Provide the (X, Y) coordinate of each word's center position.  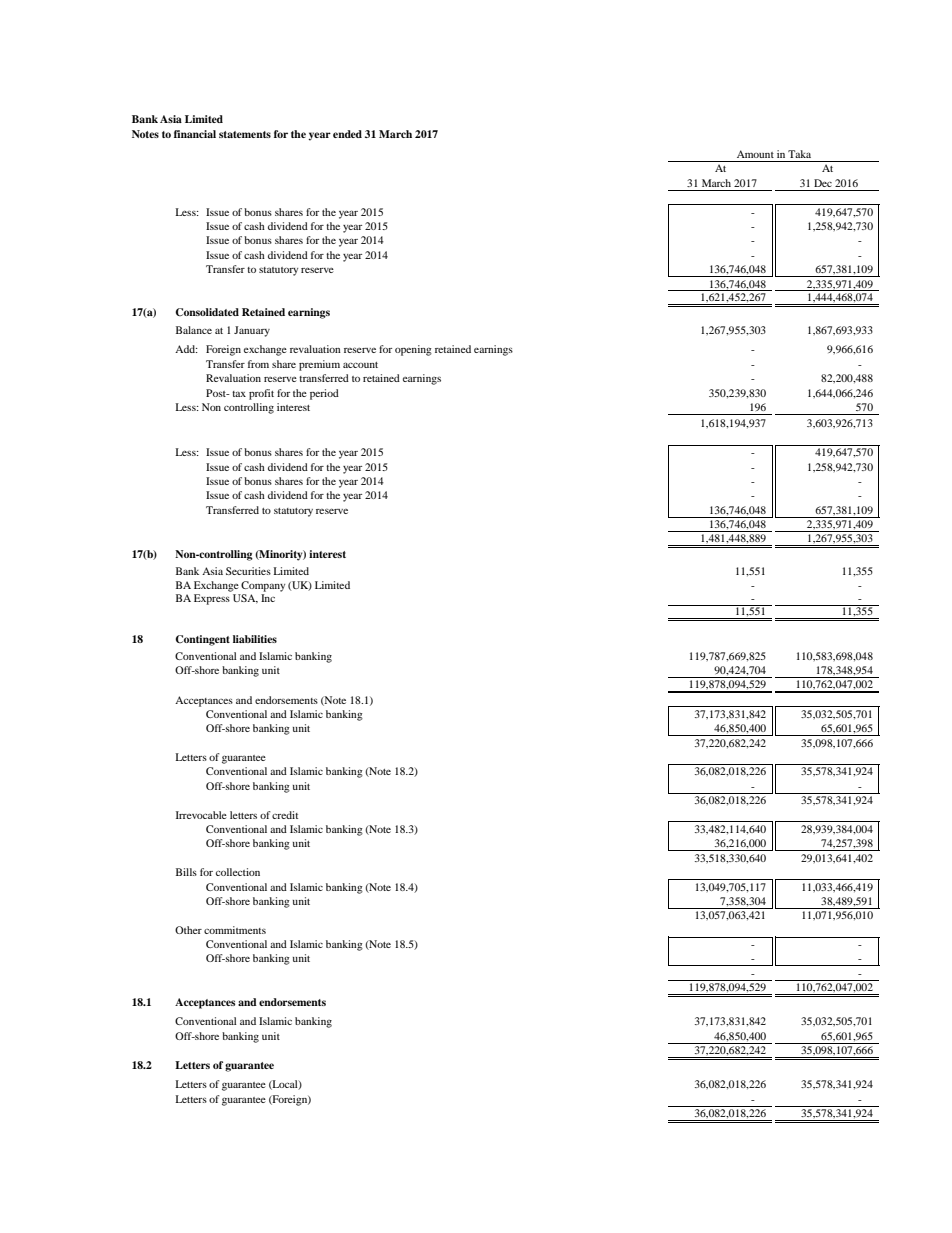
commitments (235, 930)
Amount (755, 154)
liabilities (255, 639)
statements (245, 134)
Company (263, 586)
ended (347, 134)
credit (285, 815)
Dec (823, 183)
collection (238, 872)
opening (413, 350)
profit (261, 394)
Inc (268, 598)
